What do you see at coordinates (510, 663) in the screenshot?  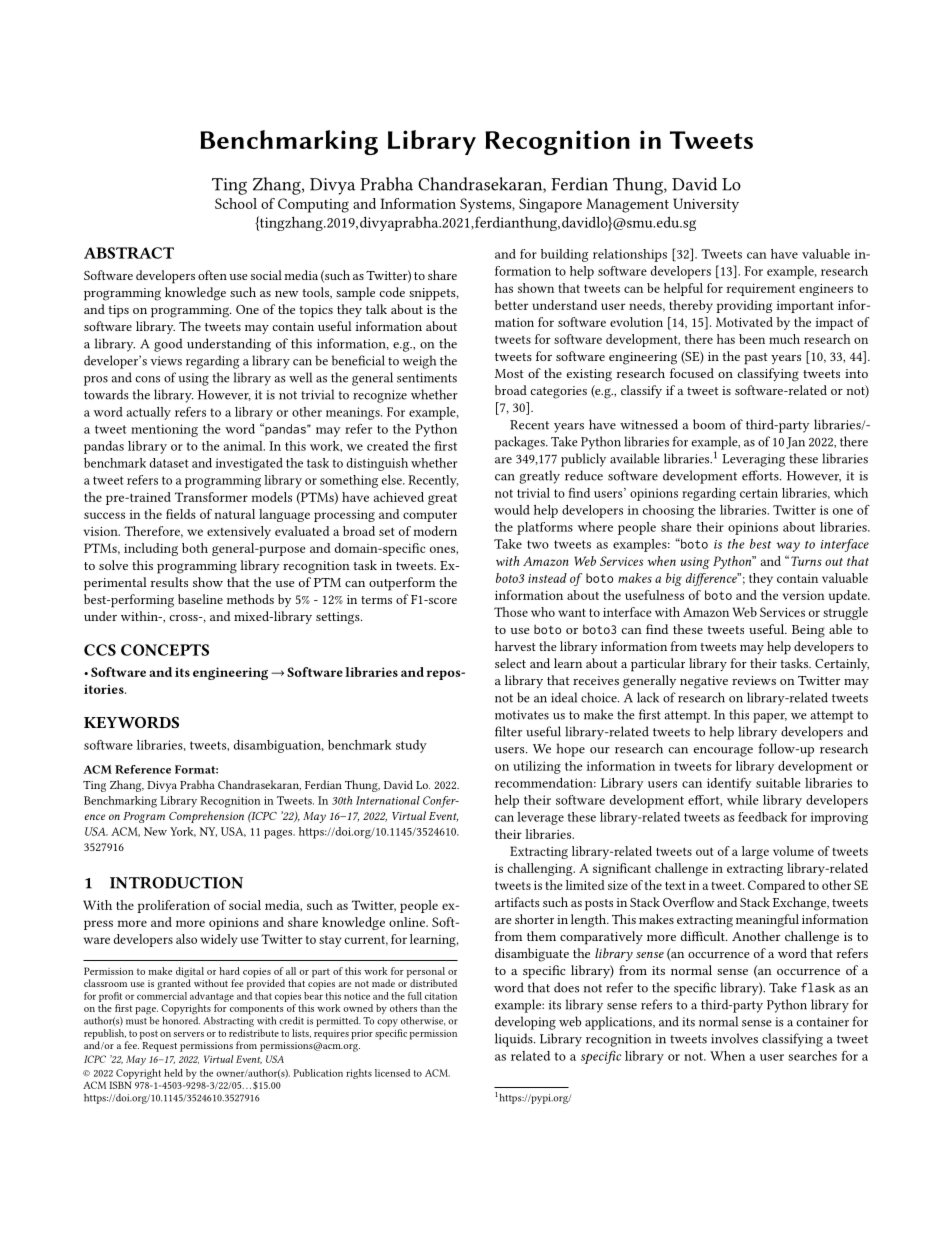 I see `select` at bounding box center [510, 663].
